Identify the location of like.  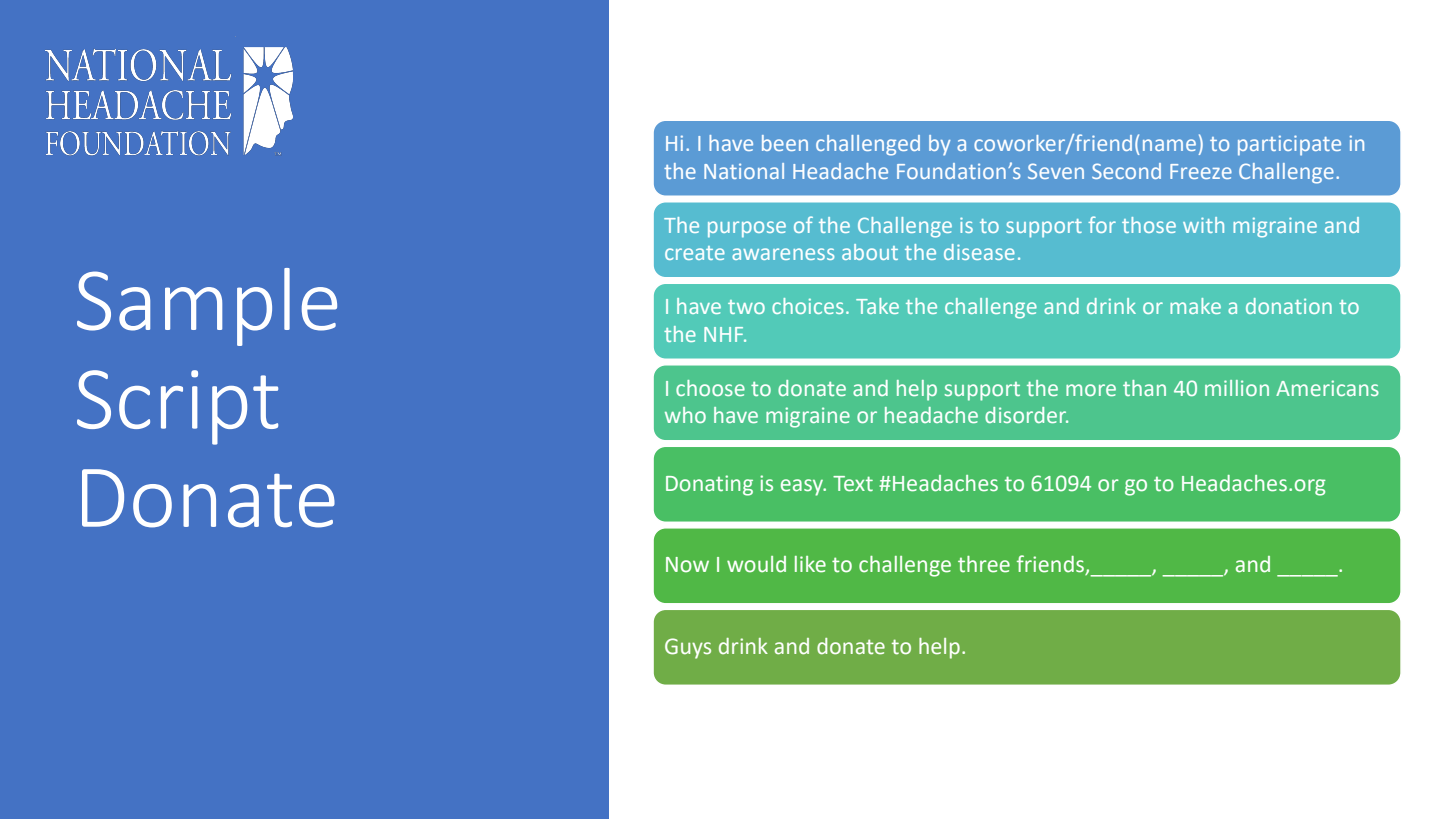
(810, 564).
